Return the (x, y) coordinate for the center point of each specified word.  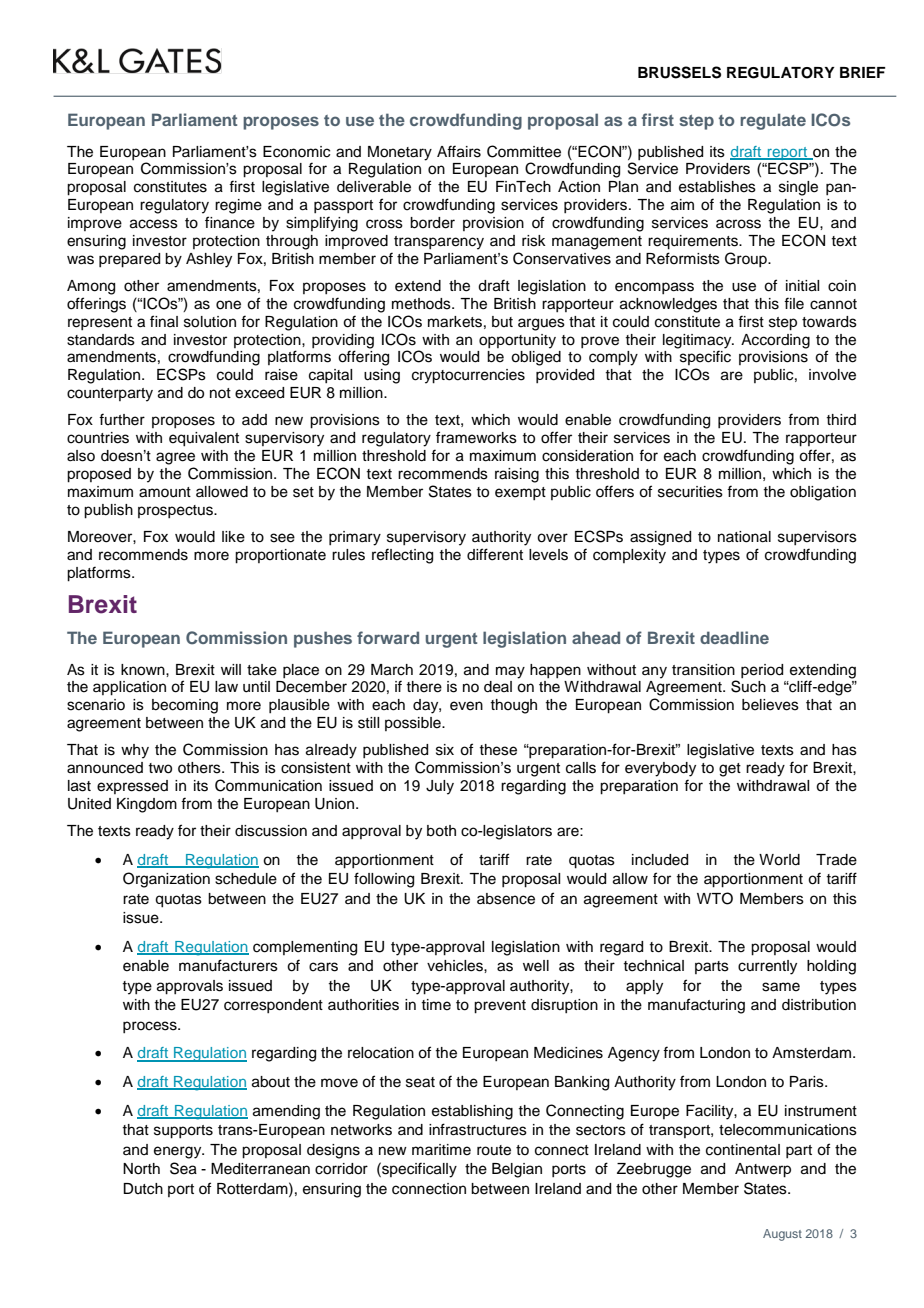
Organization (166, 880)
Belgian (517, 1170)
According (775, 341)
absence (506, 899)
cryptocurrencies (468, 376)
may (510, 672)
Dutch (143, 1189)
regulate (773, 121)
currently (767, 967)
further (122, 419)
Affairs (459, 151)
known (144, 670)
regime (238, 206)
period (762, 671)
